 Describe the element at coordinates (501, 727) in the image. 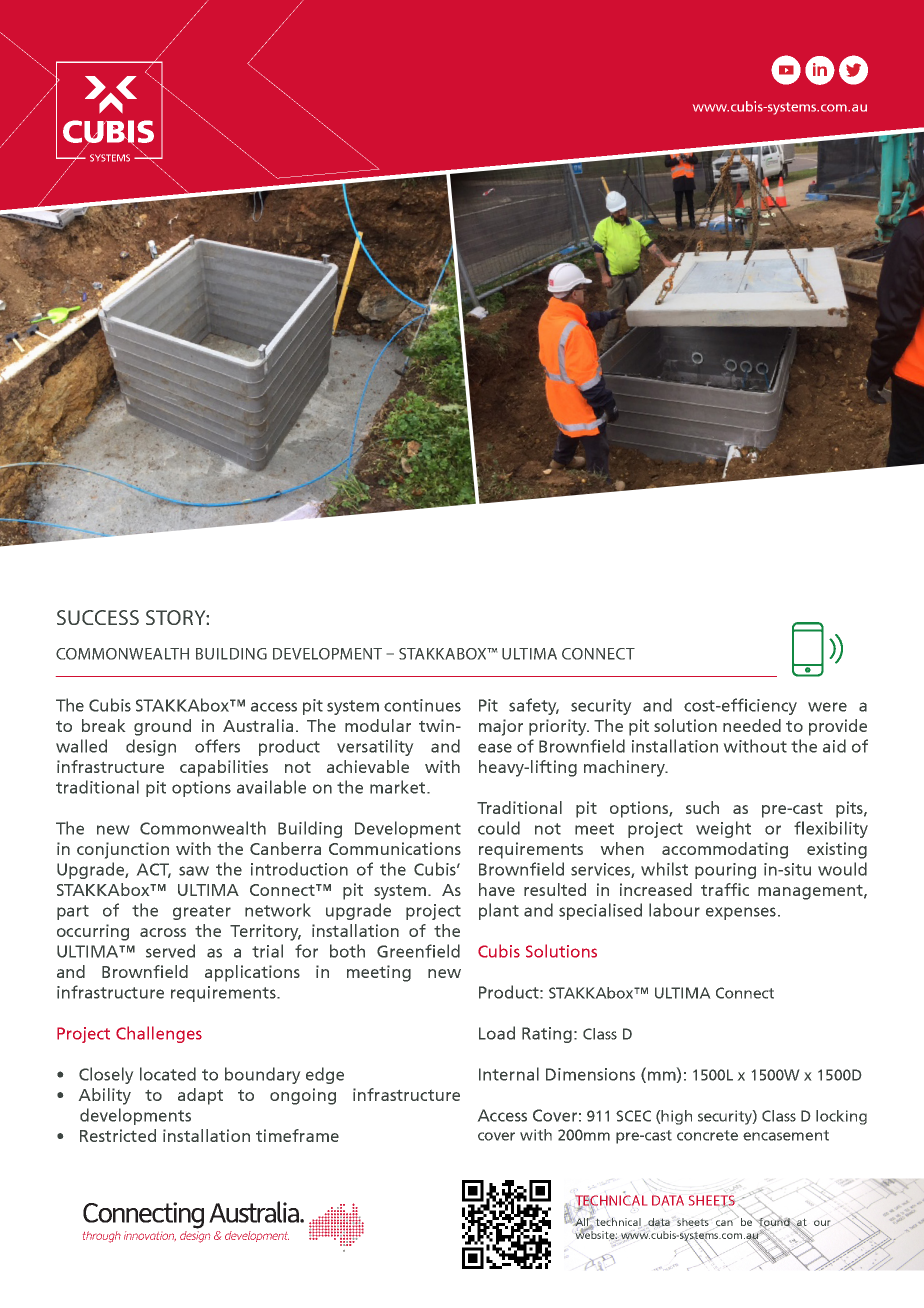

I see `major` at that location.
